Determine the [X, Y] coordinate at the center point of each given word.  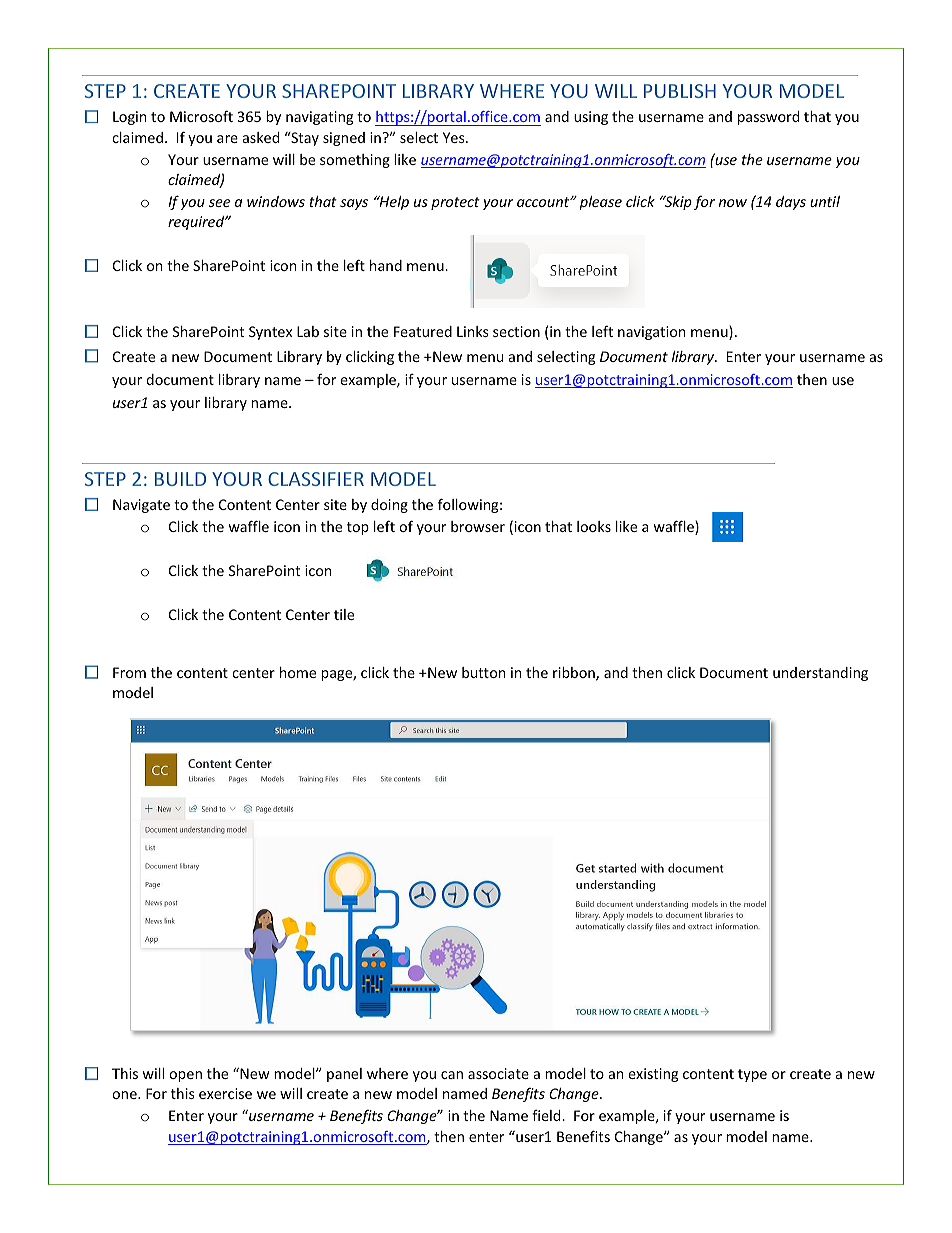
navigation [651, 333]
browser [478, 526]
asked [261, 137]
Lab [308, 331]
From [129, 672]
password [768, 118]
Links [473, 331]
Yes [455, 137]
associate [498, 1073]
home [298, 672]
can [452, 1075]
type [752, 1075]
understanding [820, 674]
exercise [225, 1093]
